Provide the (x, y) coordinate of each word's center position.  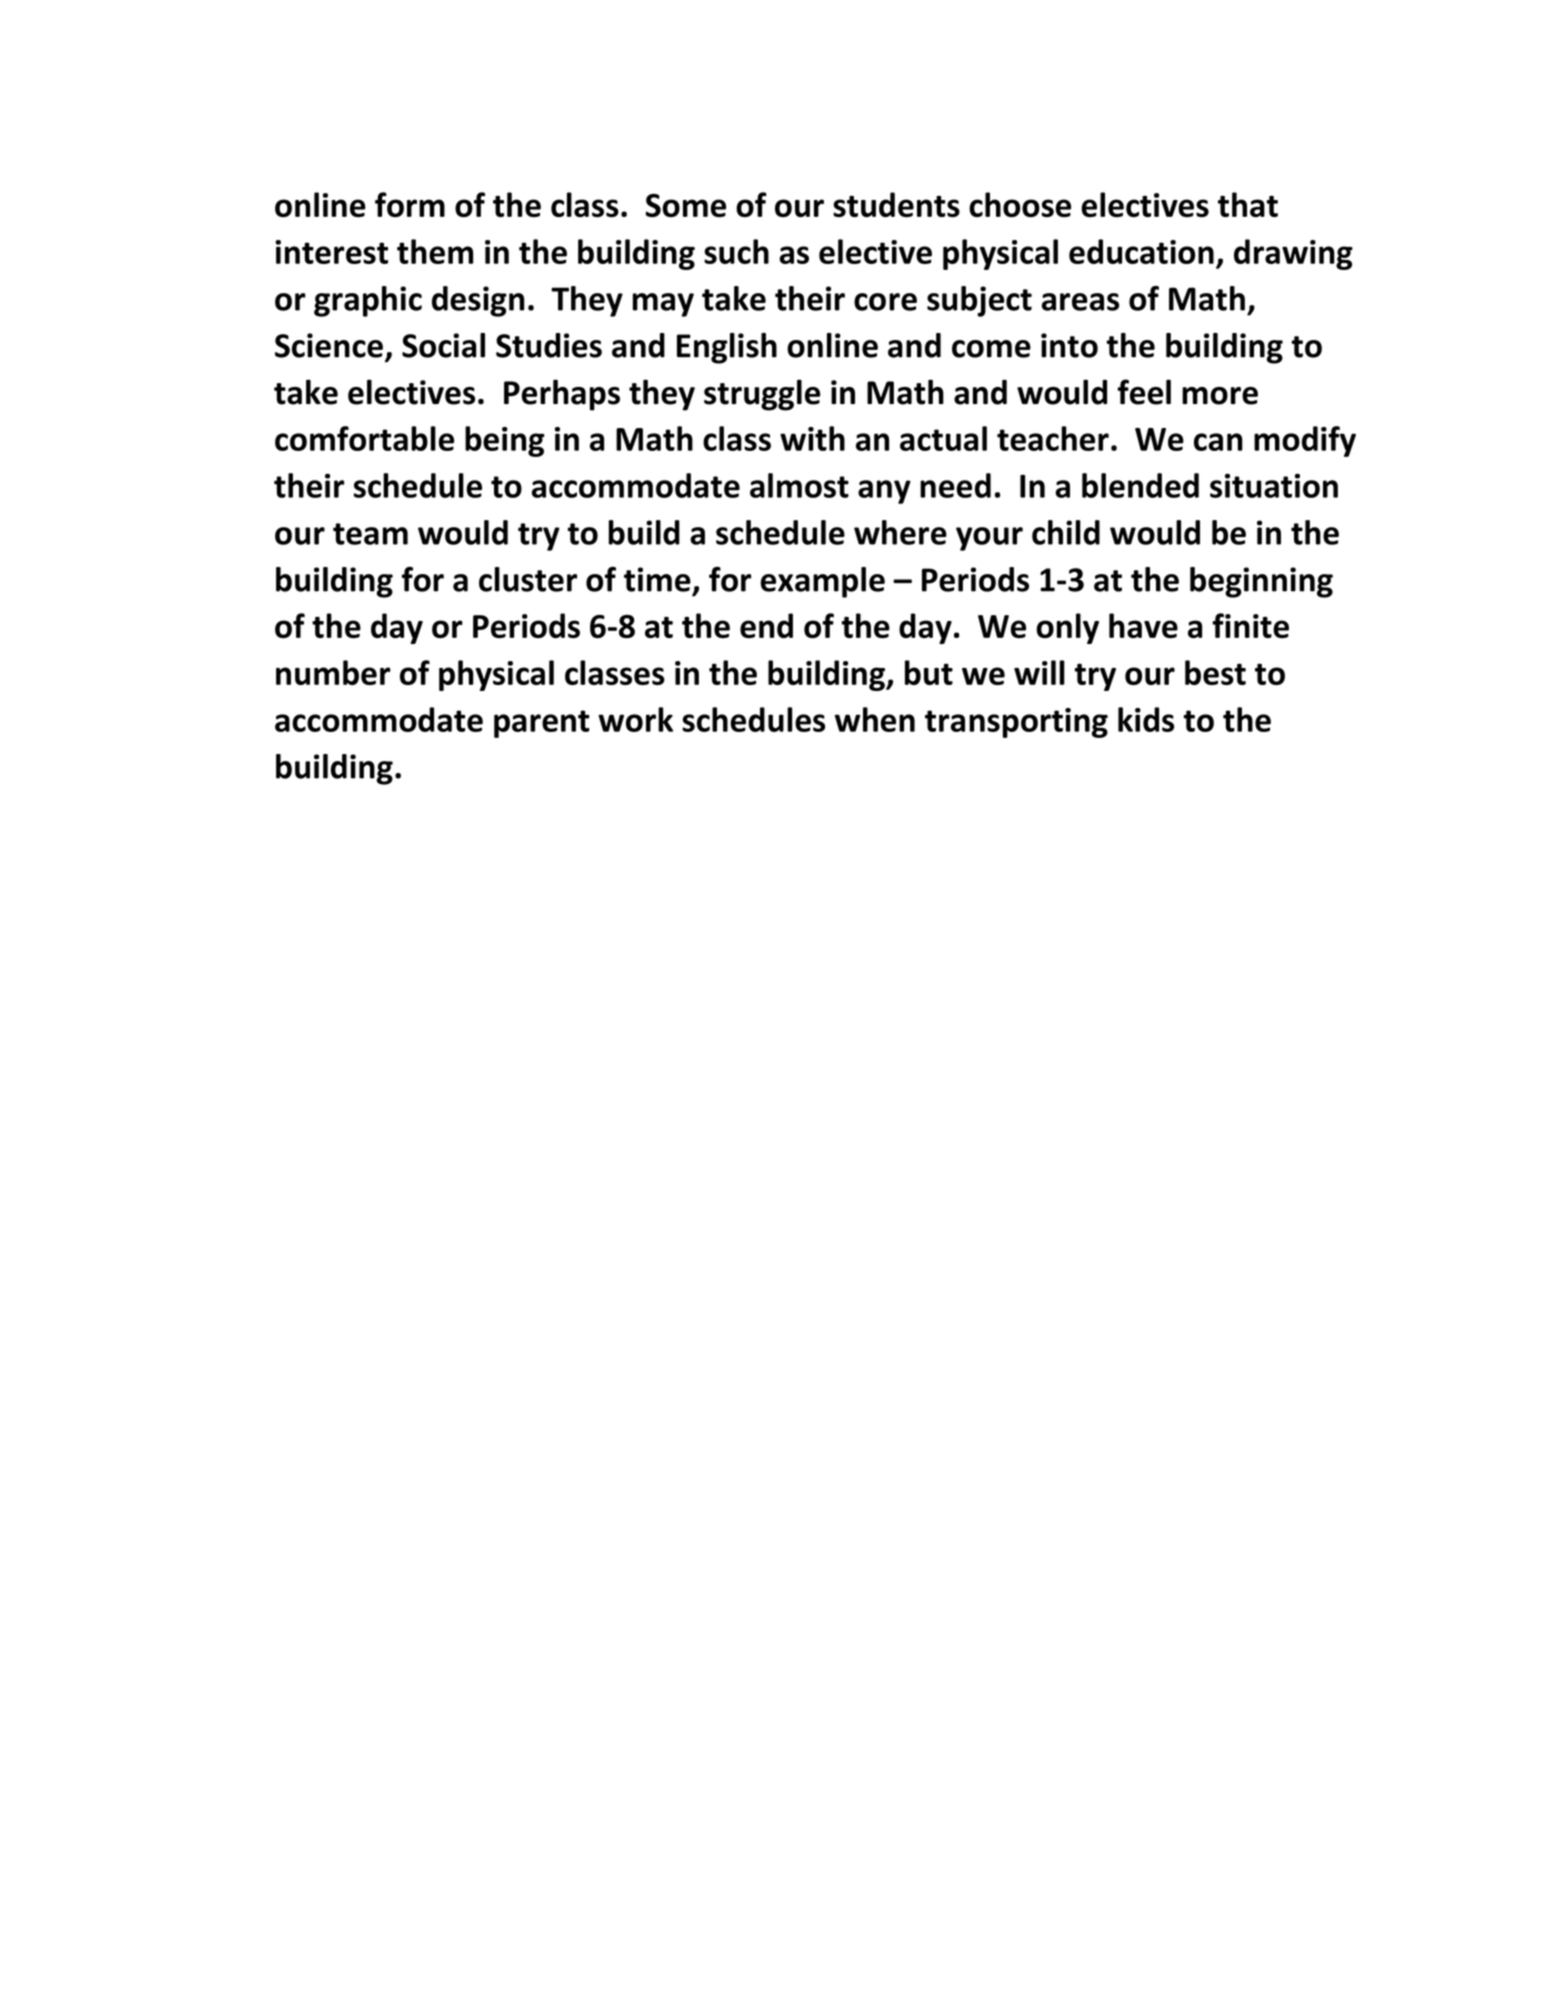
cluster (528, 579)
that (1248, 204)
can (1218, 442)
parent (542, 724)
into (1069, 345)
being (505, 441)
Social (443, 345)
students (896, 204)
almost (799, 485)
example (823, 582)
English (727, 348)
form (410, 204)
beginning (1261, 582)
